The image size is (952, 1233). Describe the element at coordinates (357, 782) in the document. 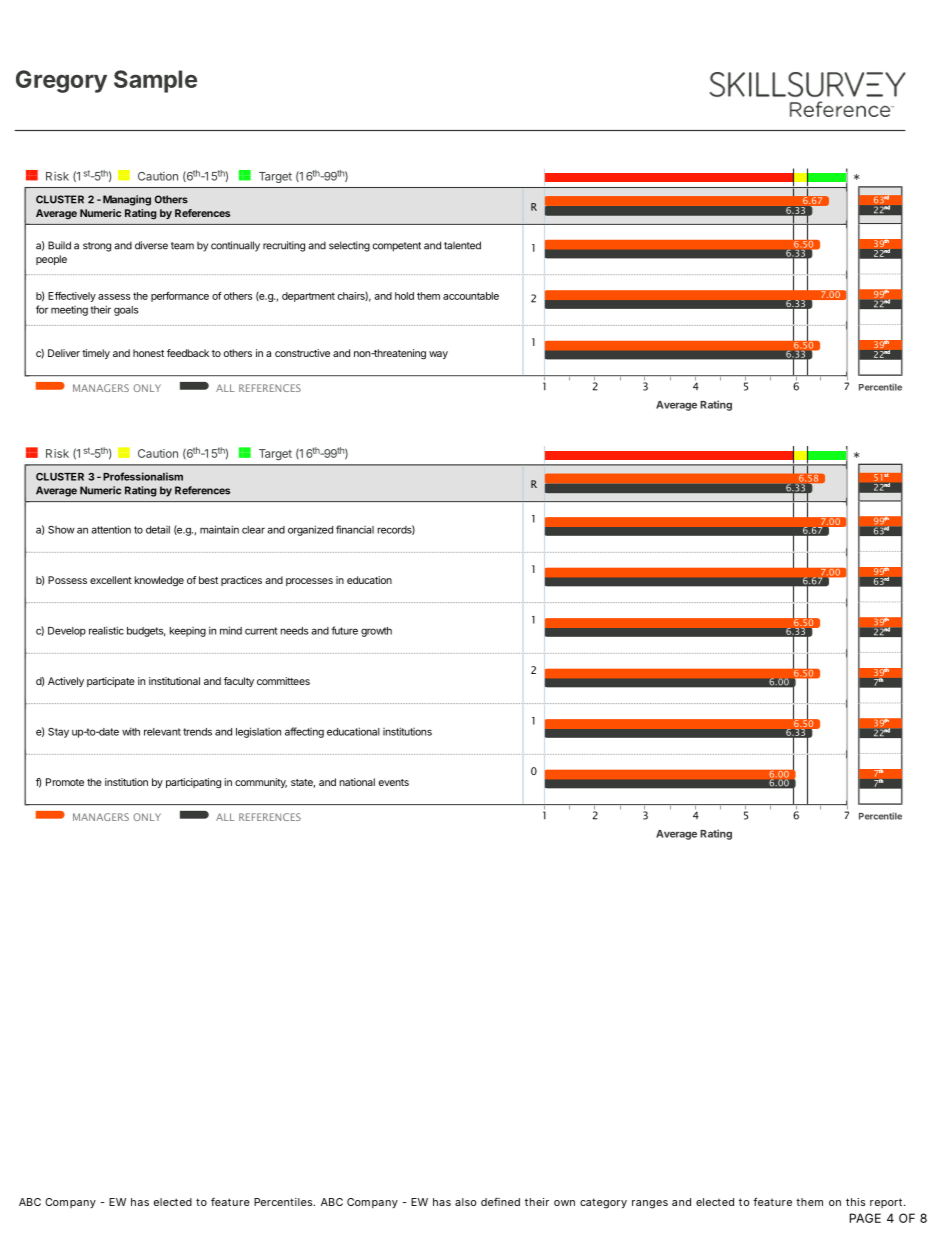

I see `national` at that location.
